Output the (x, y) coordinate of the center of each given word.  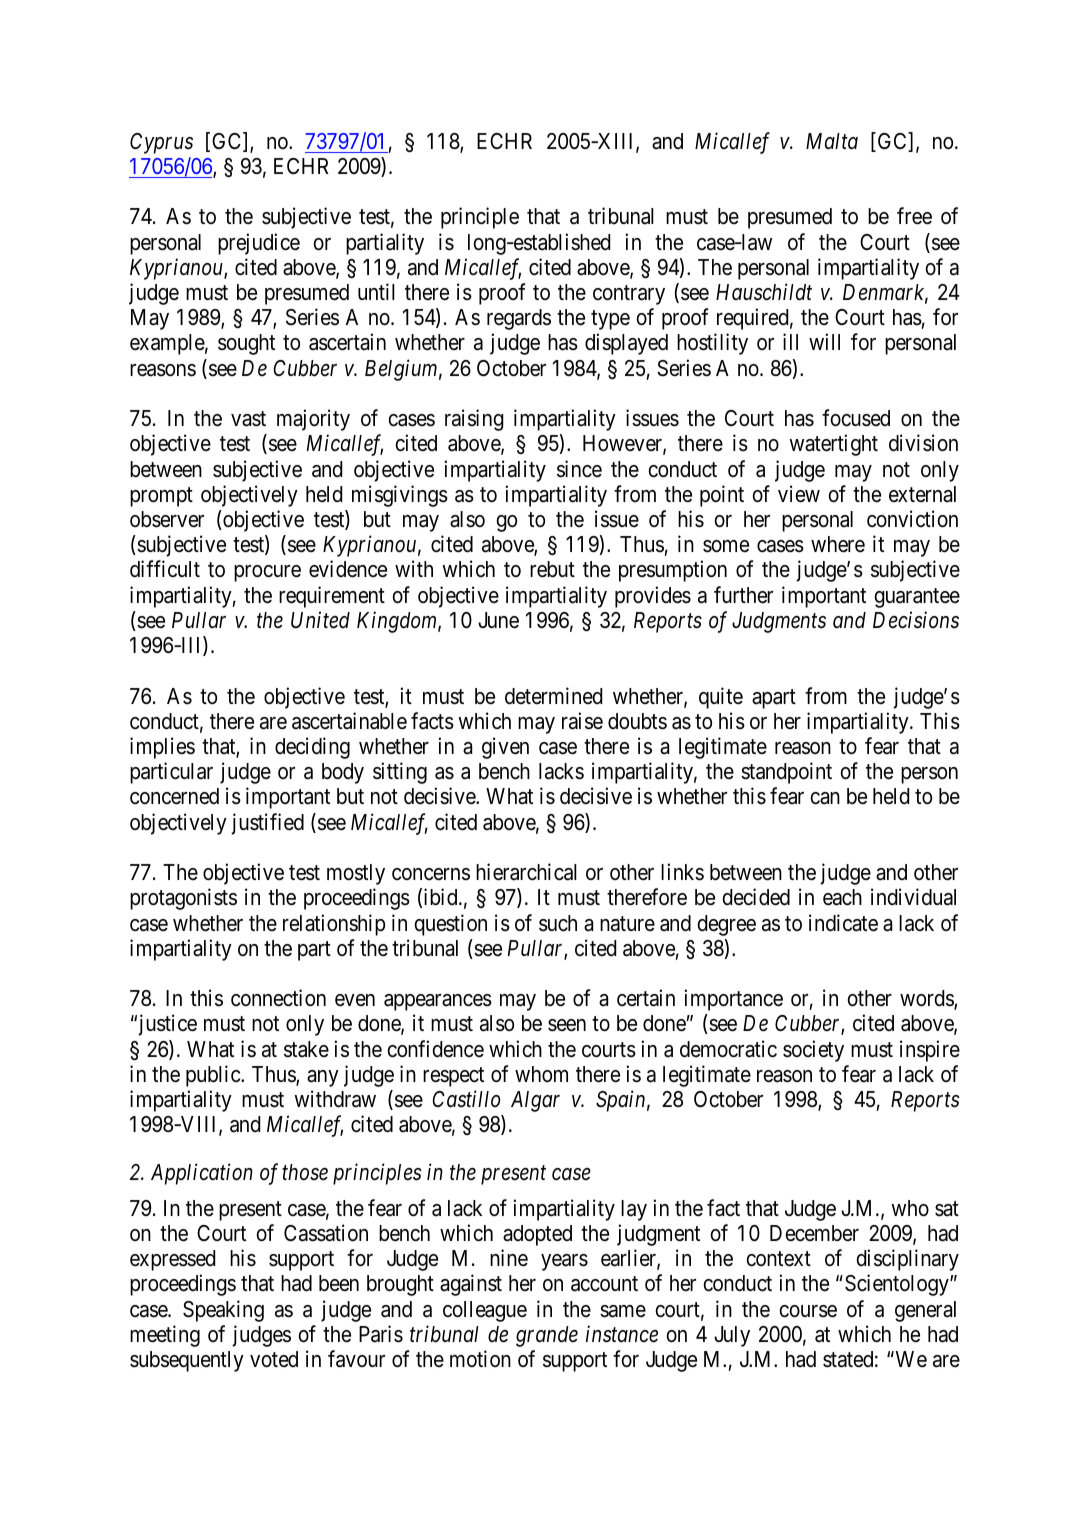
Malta (832, 141)
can (825, 798)
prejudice (259, 244)
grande (547, 1336)
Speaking (223, 1311)
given (505, 748)
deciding (312, 748)
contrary (629, 295)
